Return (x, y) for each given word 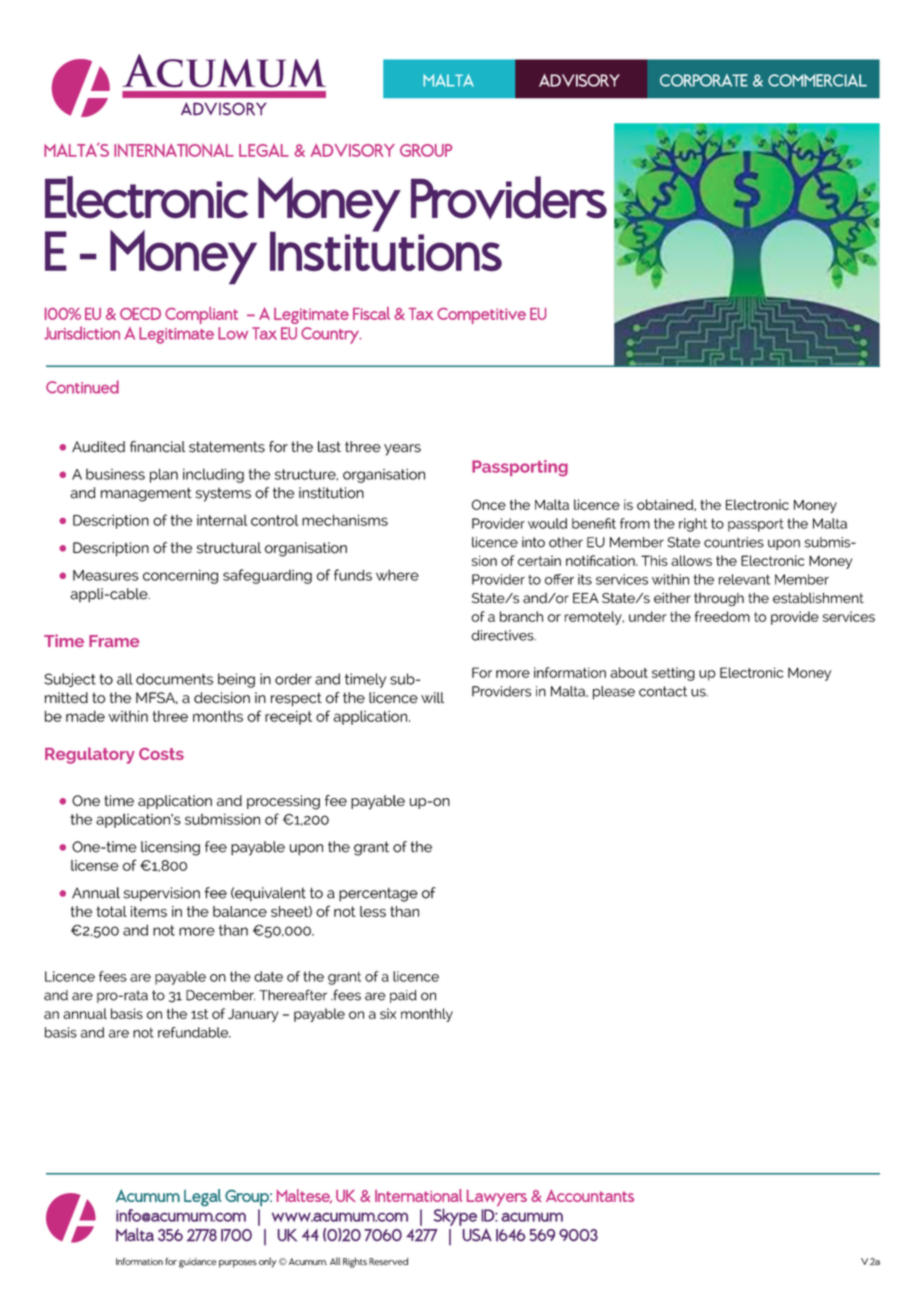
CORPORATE (704, 80)
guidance (198, 1263)
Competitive (481, 316)
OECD (140, 314)
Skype (455, 1217)
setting (673, 674)
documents (174, 679)
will (432, 697)
